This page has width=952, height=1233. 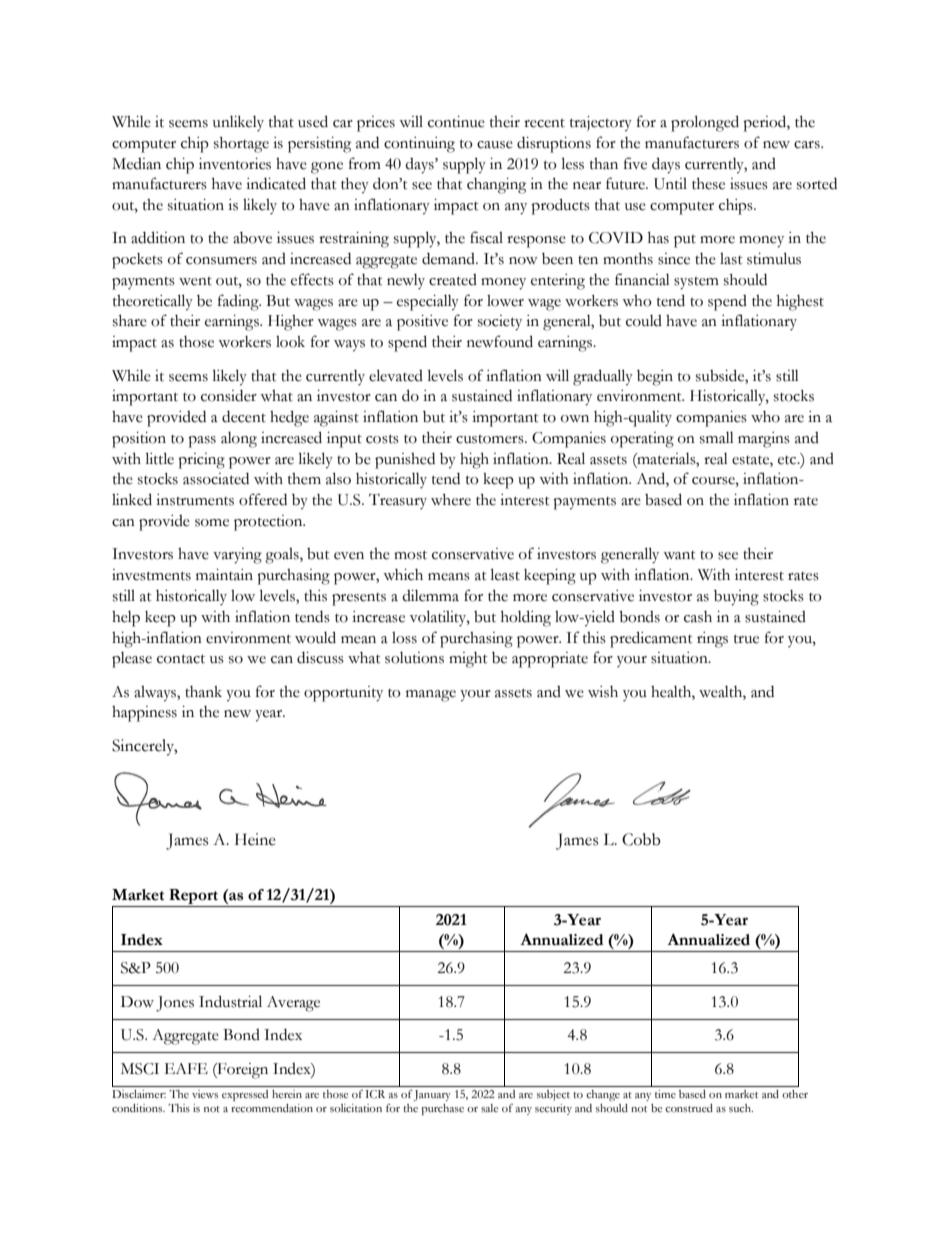 I want to click on prolonged, so click(x=705, y=123).
